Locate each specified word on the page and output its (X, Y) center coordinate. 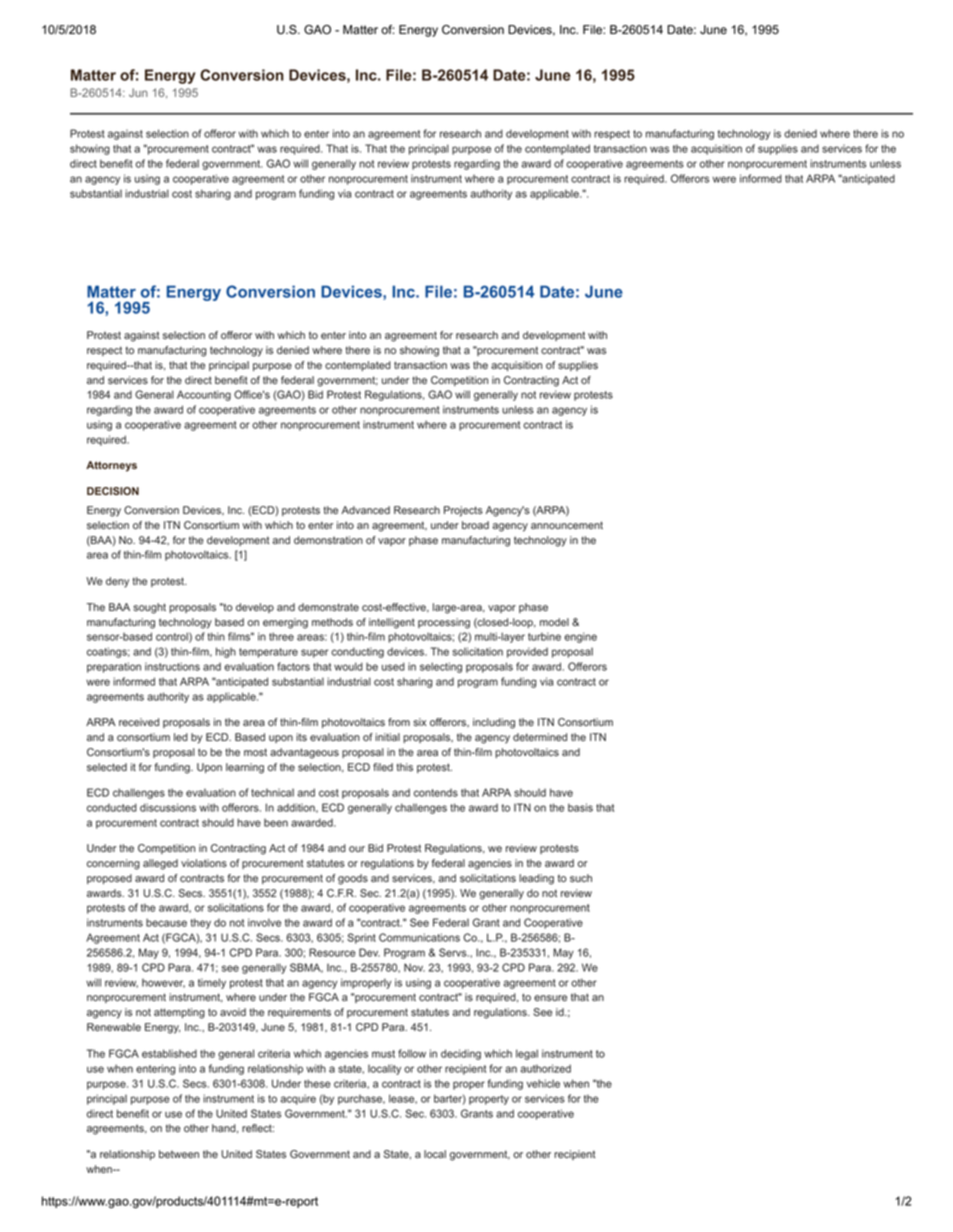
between (179, 1154)
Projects (463, 511)
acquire (298, 1099)
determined (540, 737)
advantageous (304, 753)
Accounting (204, 395)
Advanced (365, 510)
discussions (168, 807)
